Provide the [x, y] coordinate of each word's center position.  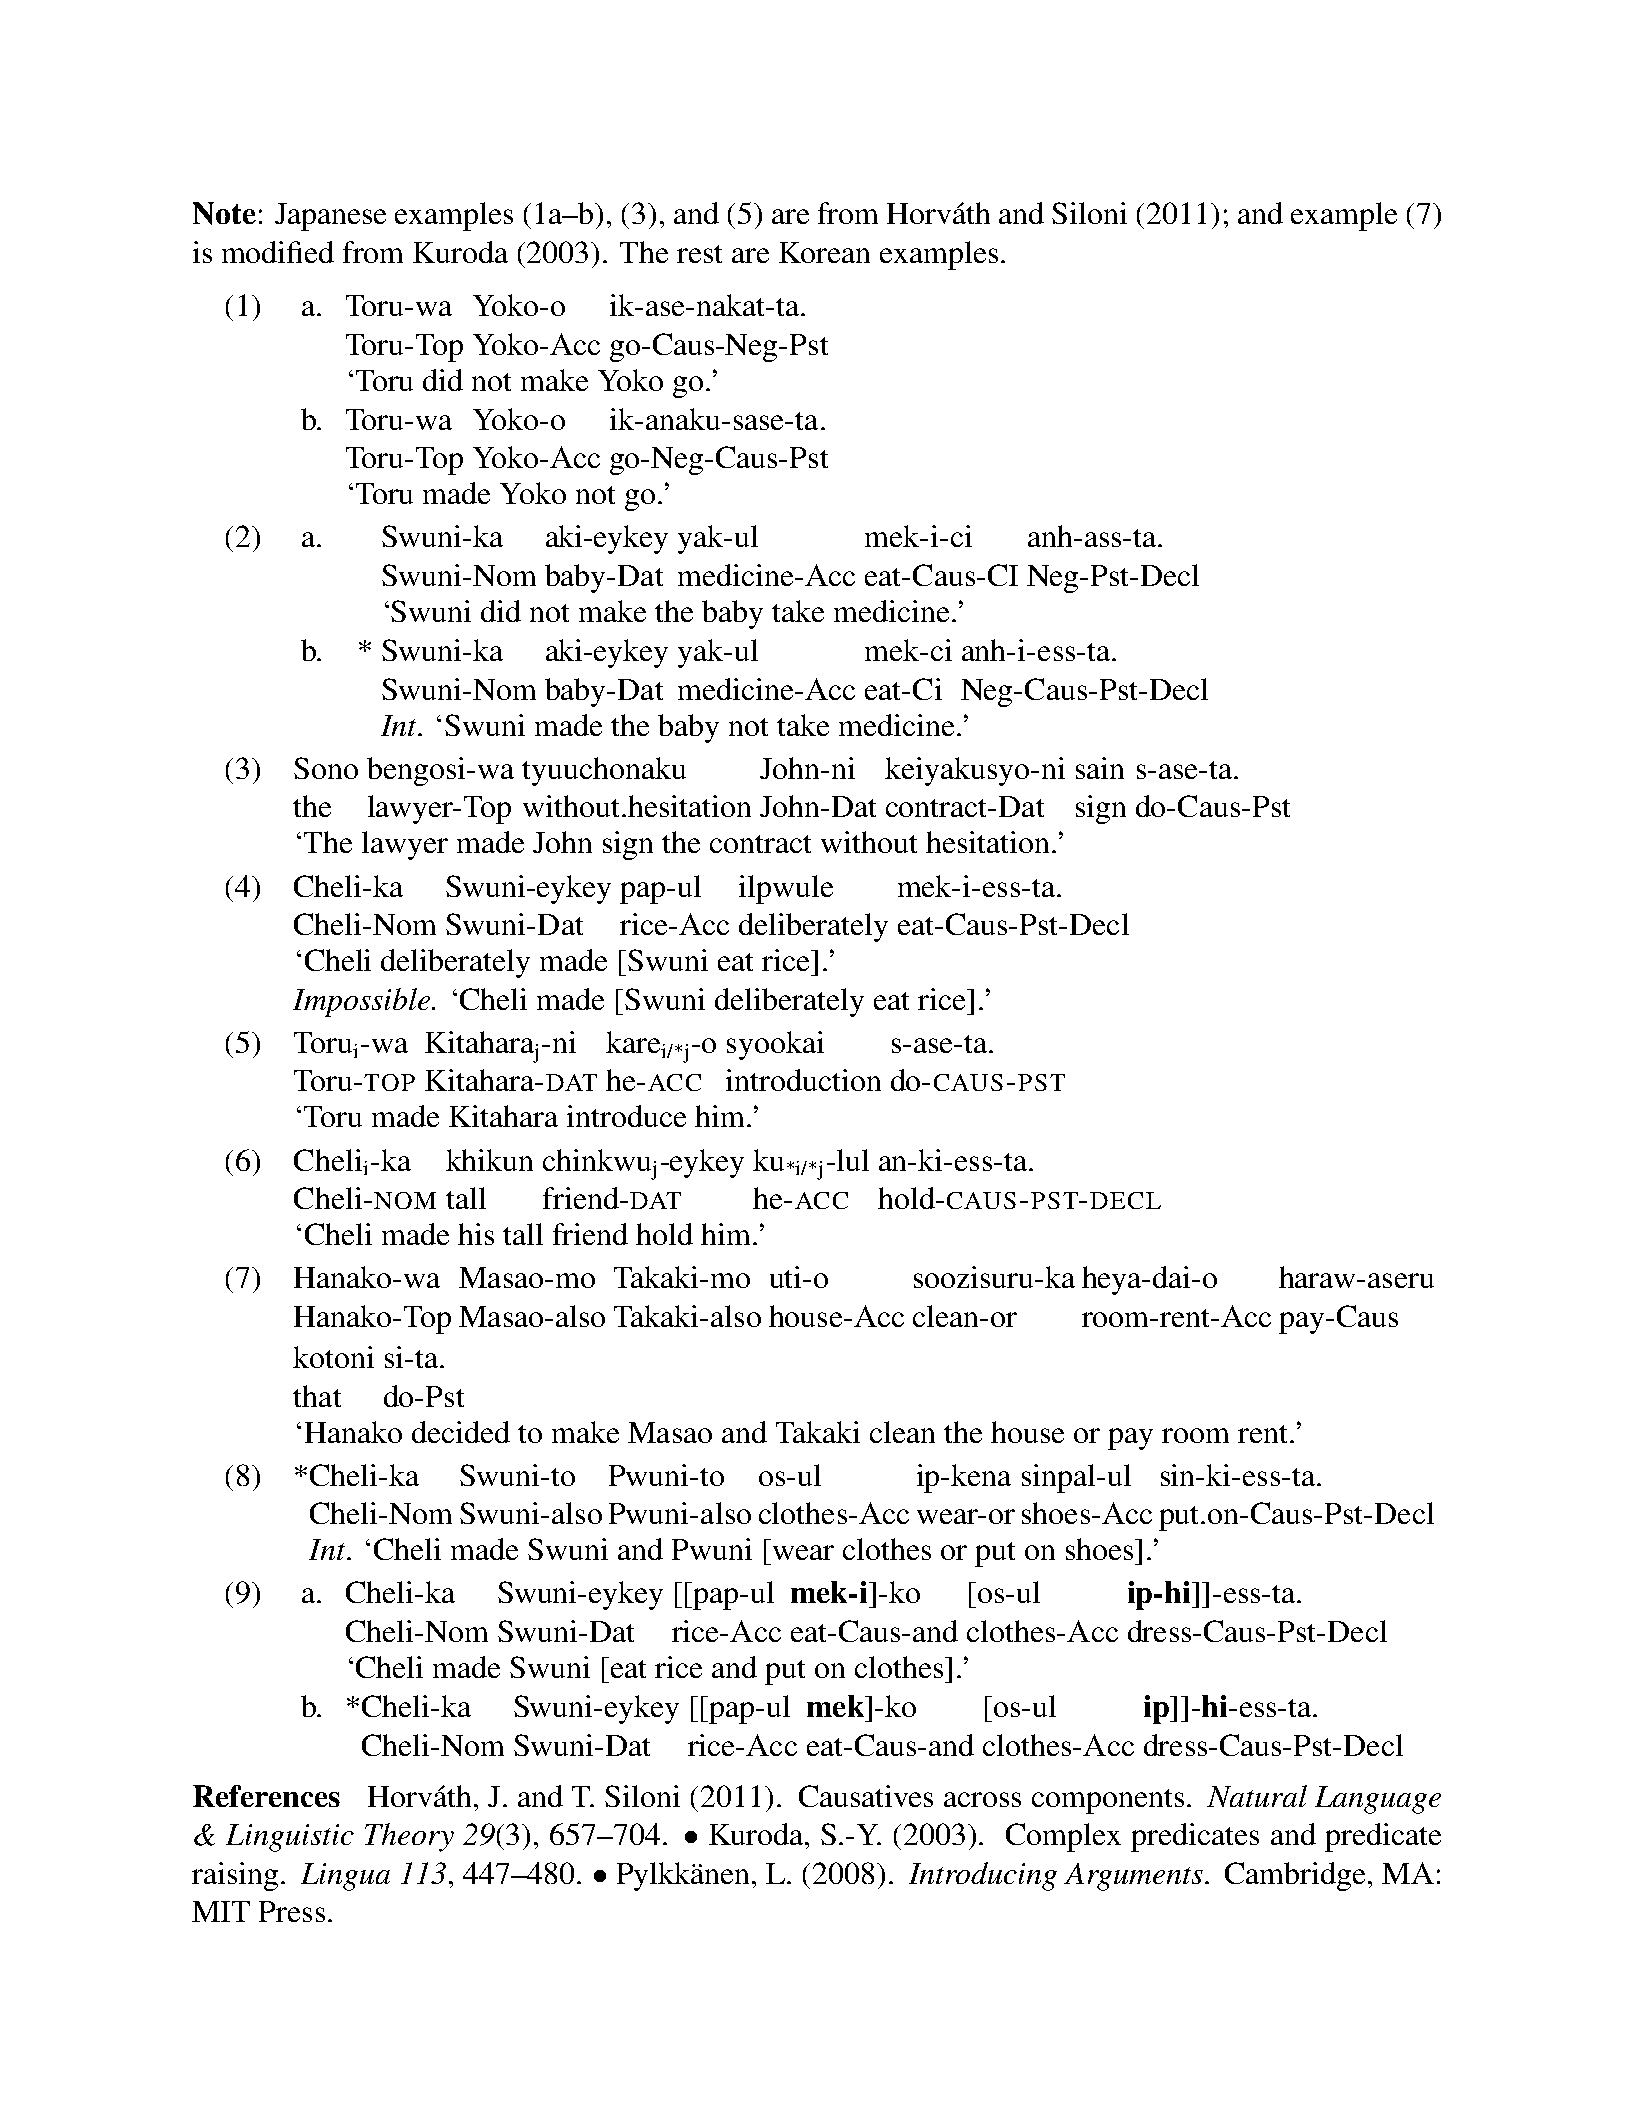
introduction [803, 1080]
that [317, 1396]
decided [461, 1432]
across [982, 1799]
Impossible [363, 1002]
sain [1100, 768]
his [476, 1234]
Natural [1257, 1796]
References [266, 1796]
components [1108, 1801]
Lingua [345, 1877]
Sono [326, 768]
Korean [824, 252]
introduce [626, 1116]
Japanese [330, 217]
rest [699, 254]
